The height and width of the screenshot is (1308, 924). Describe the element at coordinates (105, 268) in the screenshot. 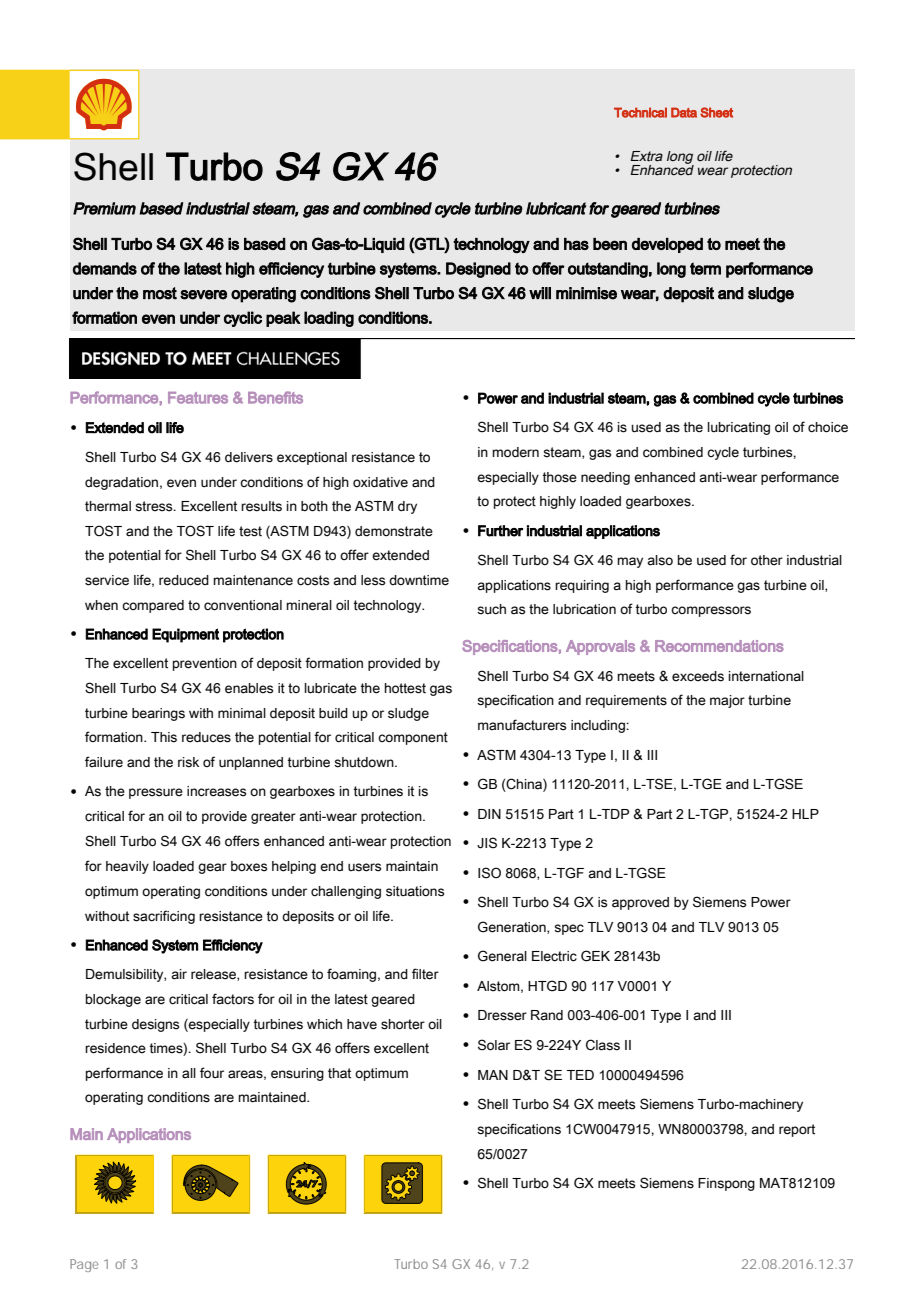

I see `demands` at that location.
